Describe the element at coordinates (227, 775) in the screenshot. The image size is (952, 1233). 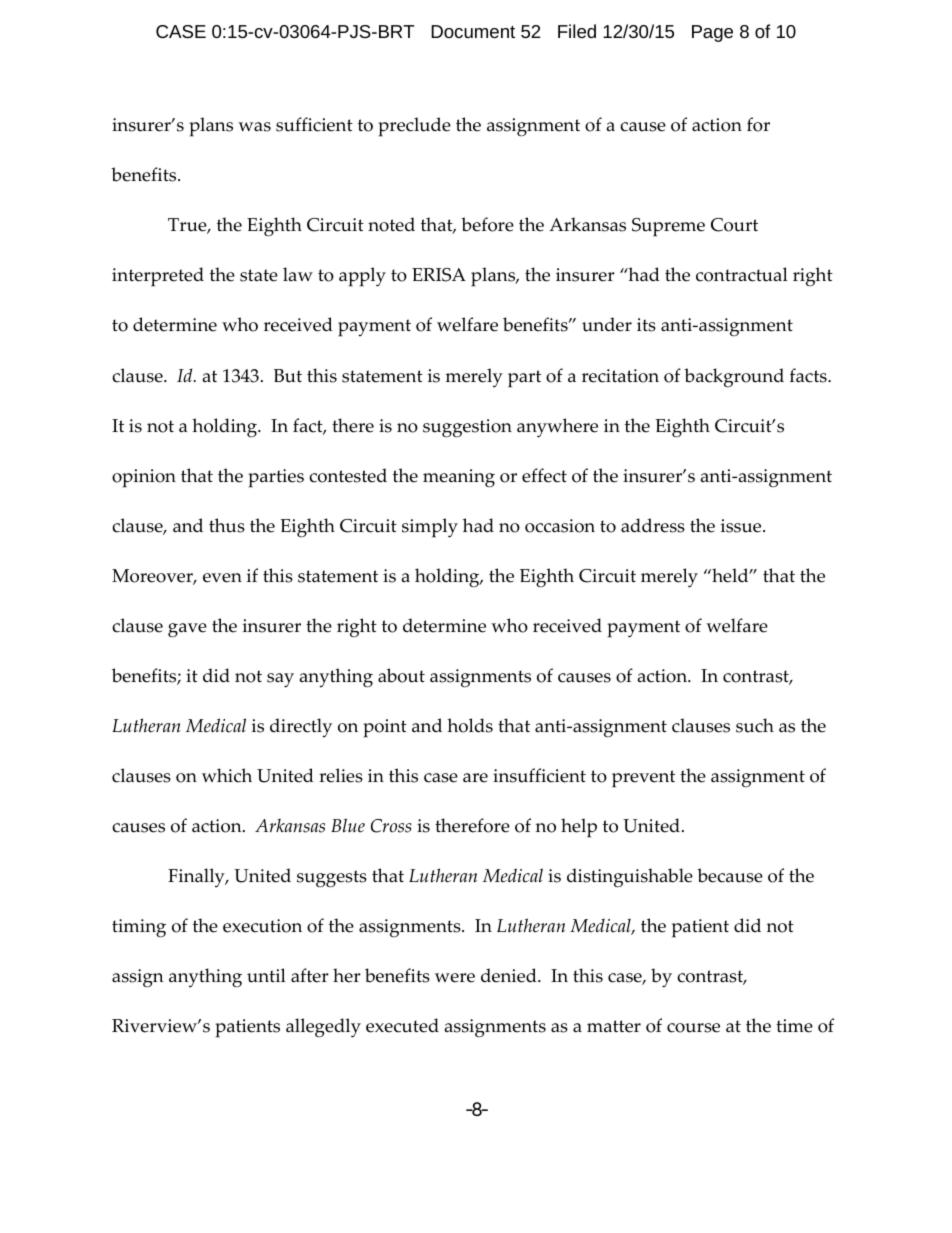
I see `which` at that location.
